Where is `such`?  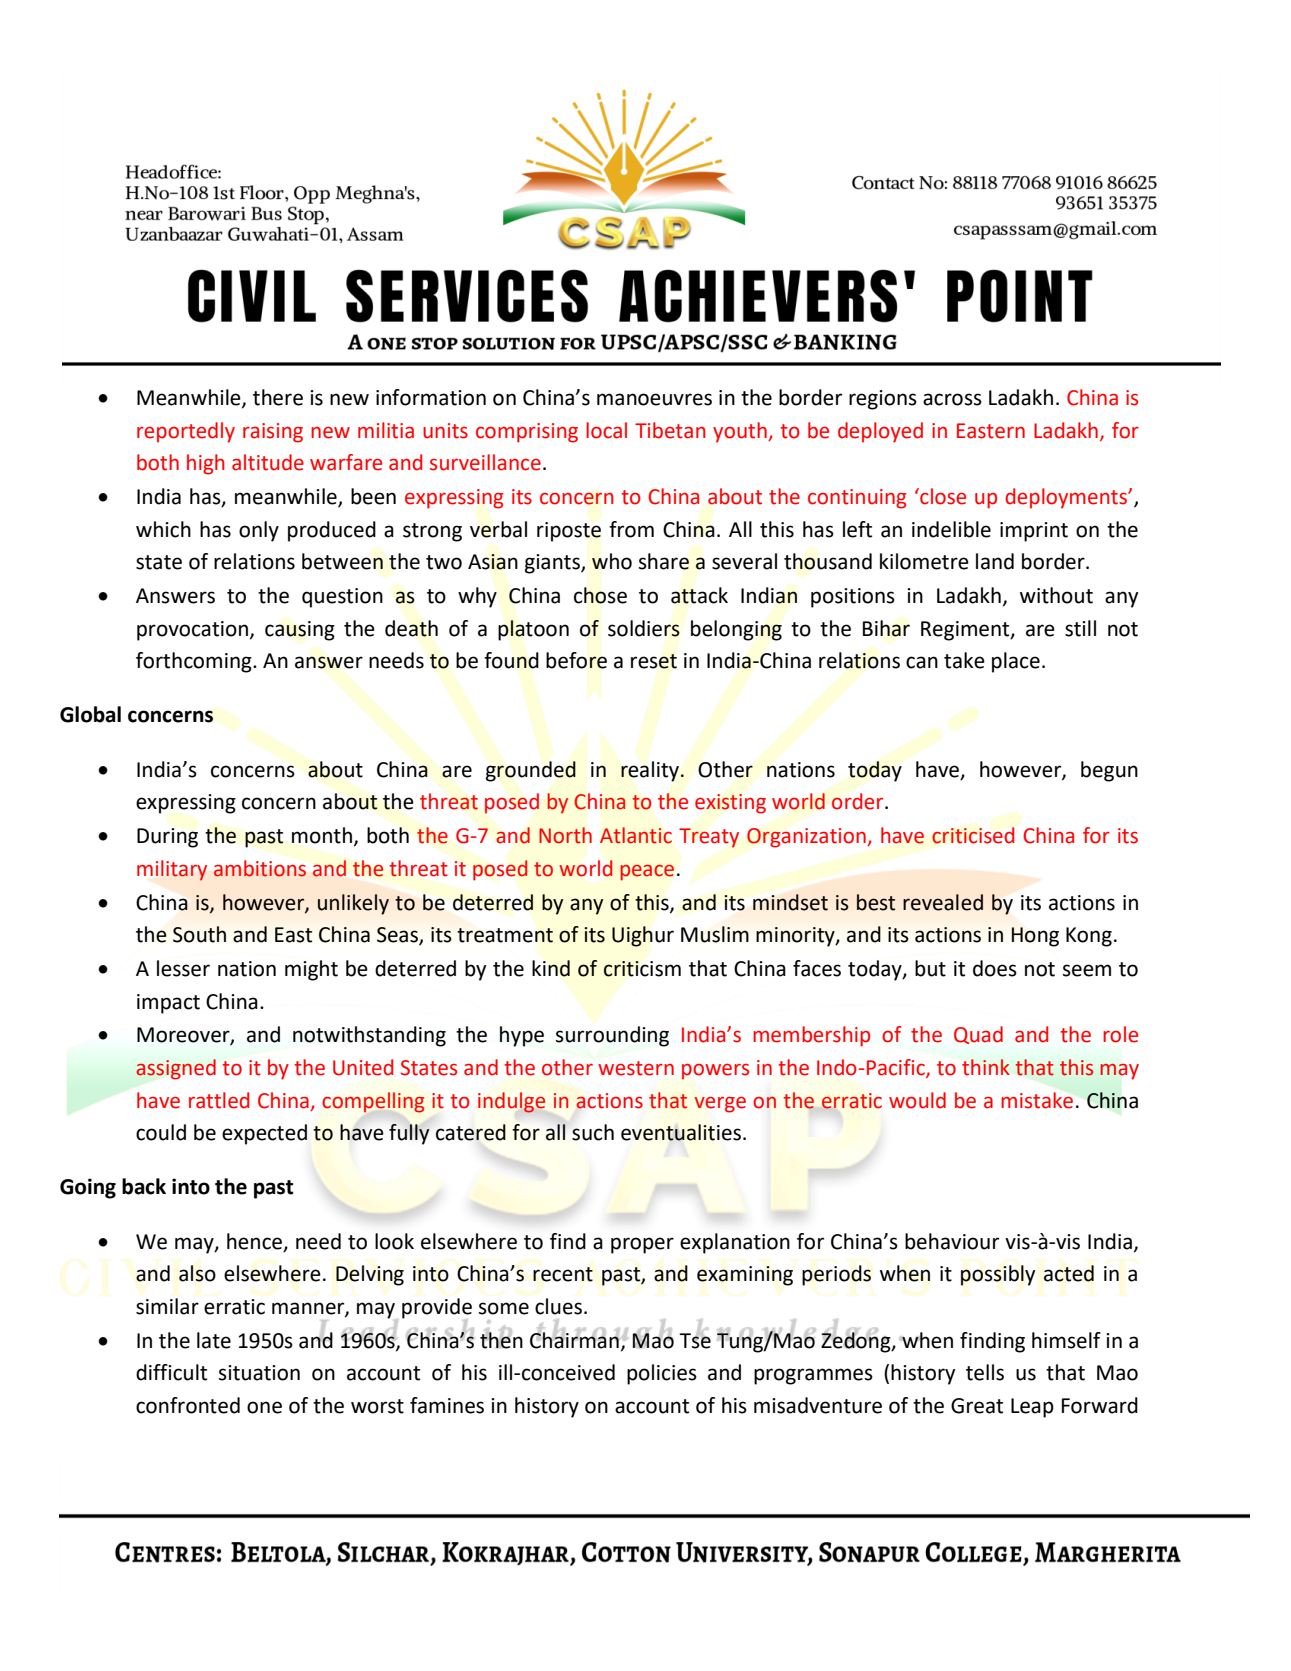
such is located at coordinates (593, 1132).
